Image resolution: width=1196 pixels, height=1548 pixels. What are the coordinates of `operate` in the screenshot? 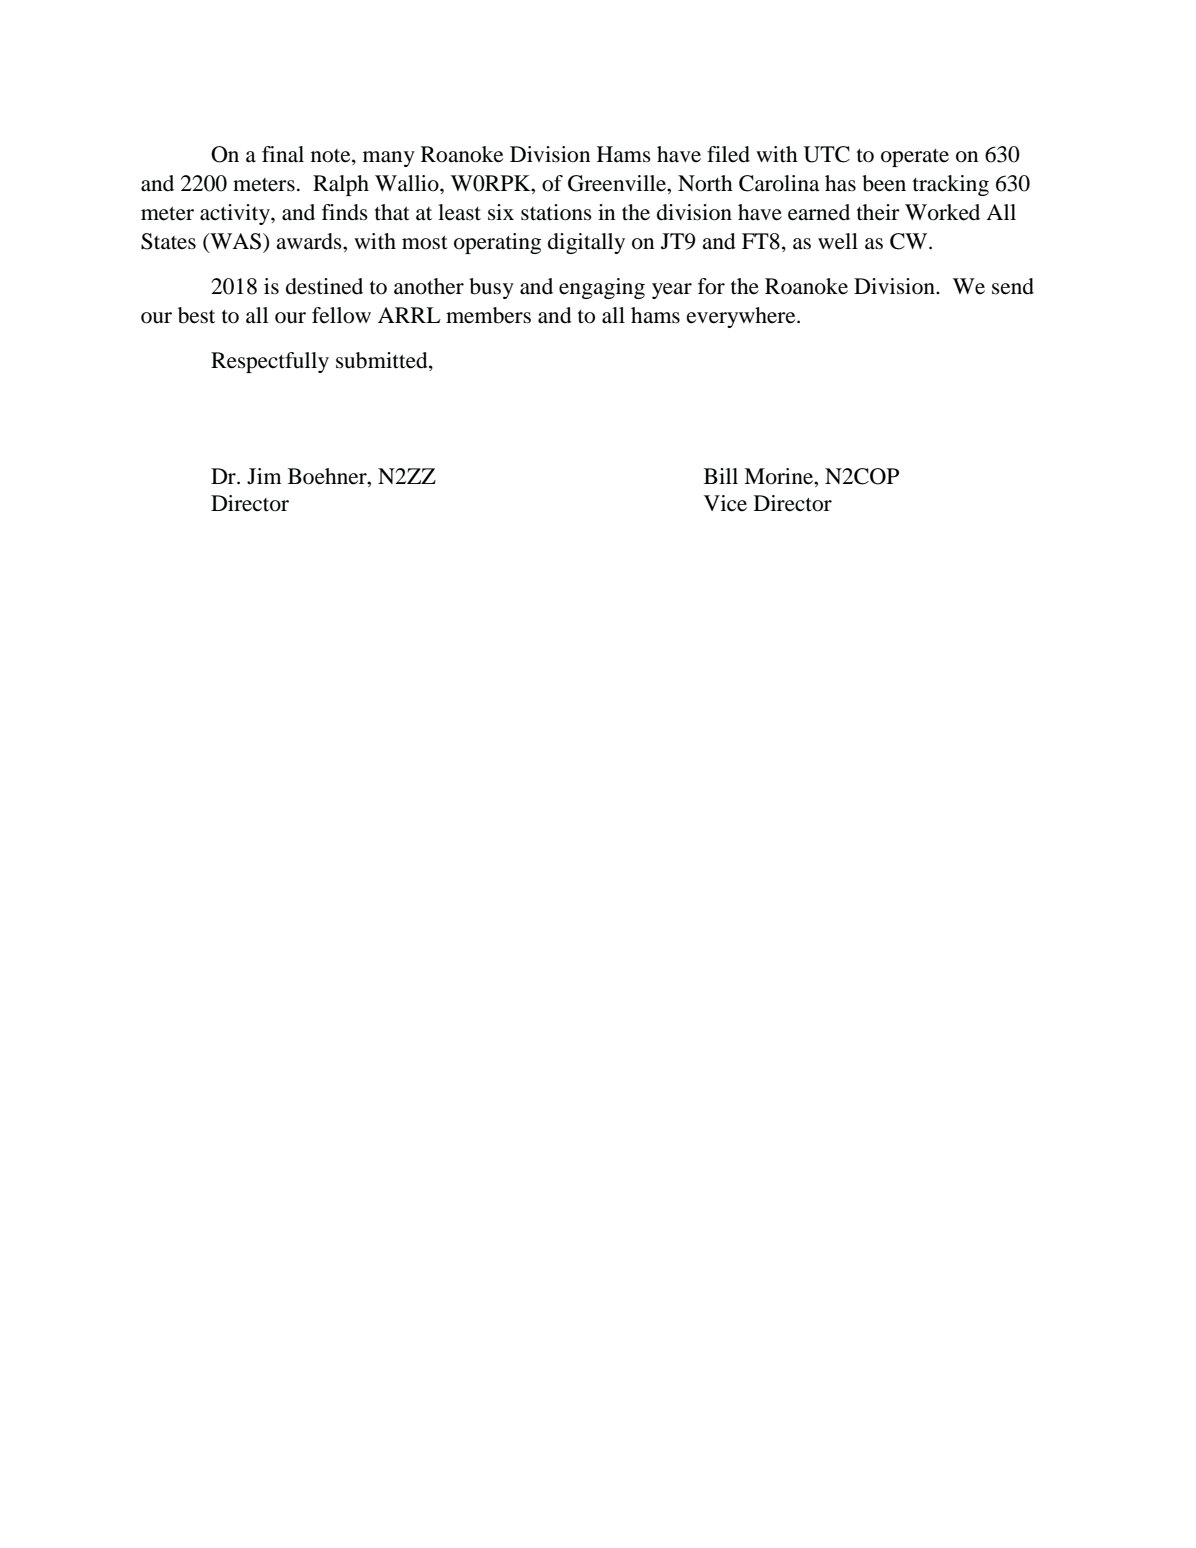 It's located at (915, 158).
